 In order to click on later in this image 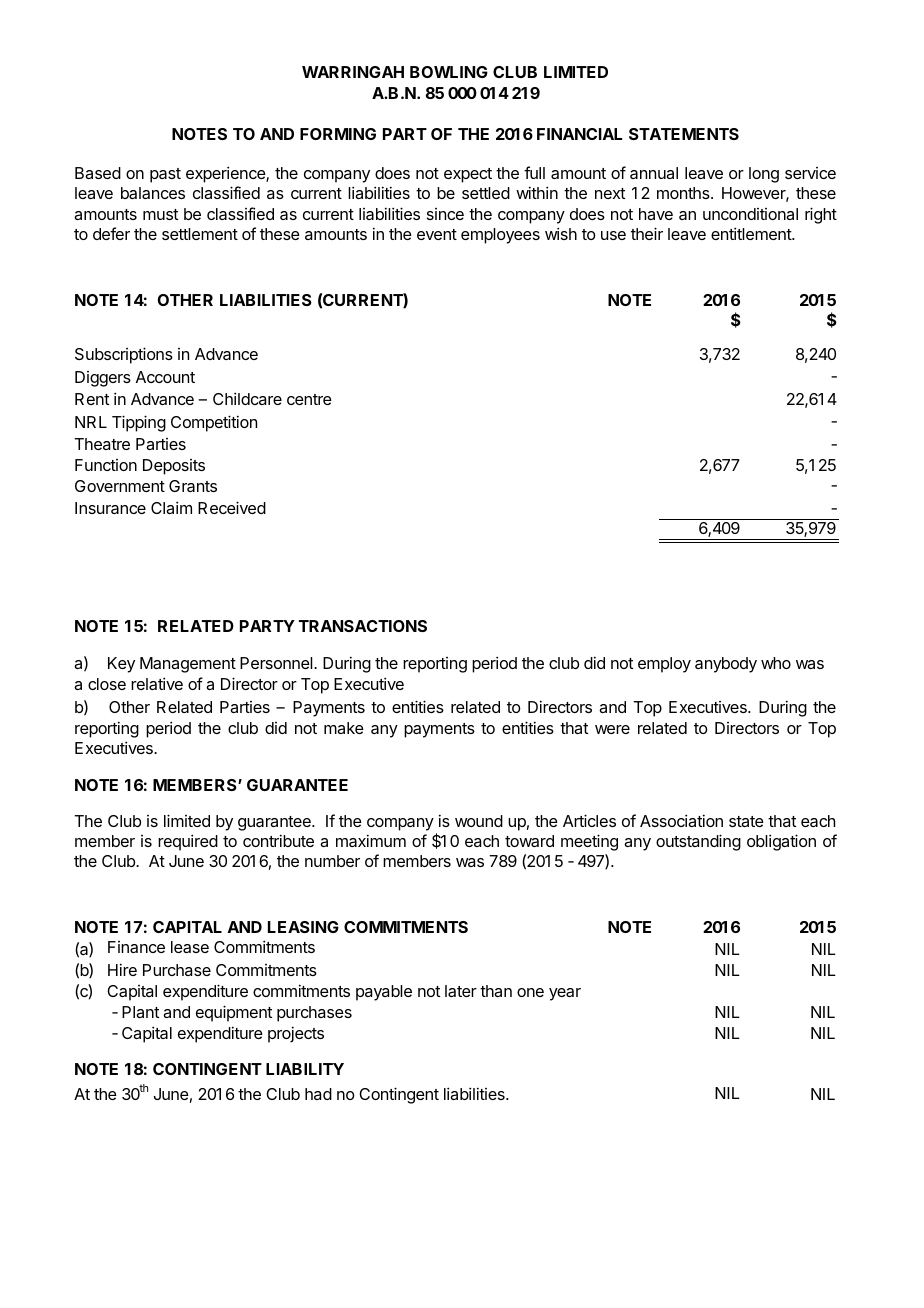, I will do `click(461, 991)`.
